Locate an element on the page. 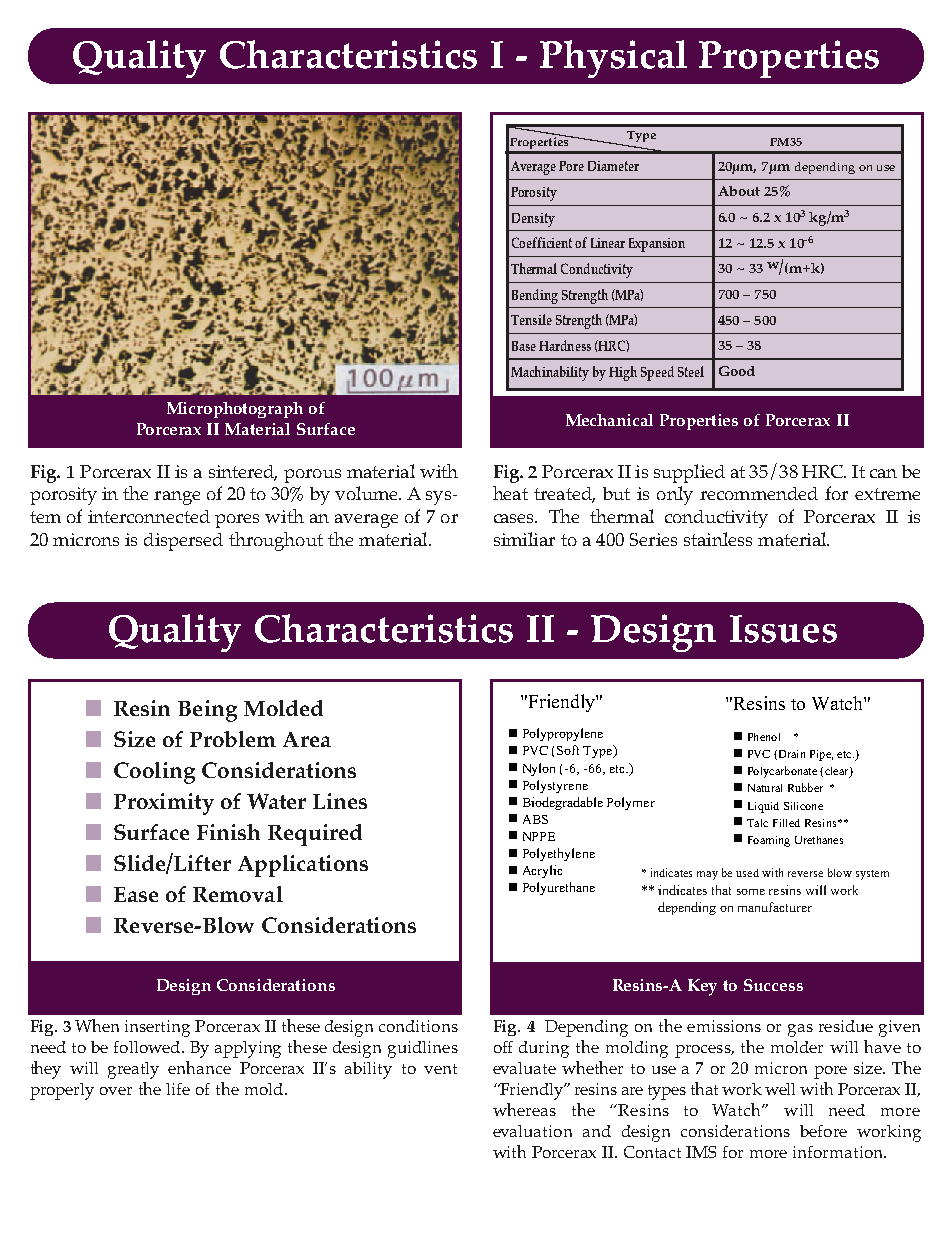 The width and height of the image is (952, 1233). Urethanes is located at coordinates (819, 840).
